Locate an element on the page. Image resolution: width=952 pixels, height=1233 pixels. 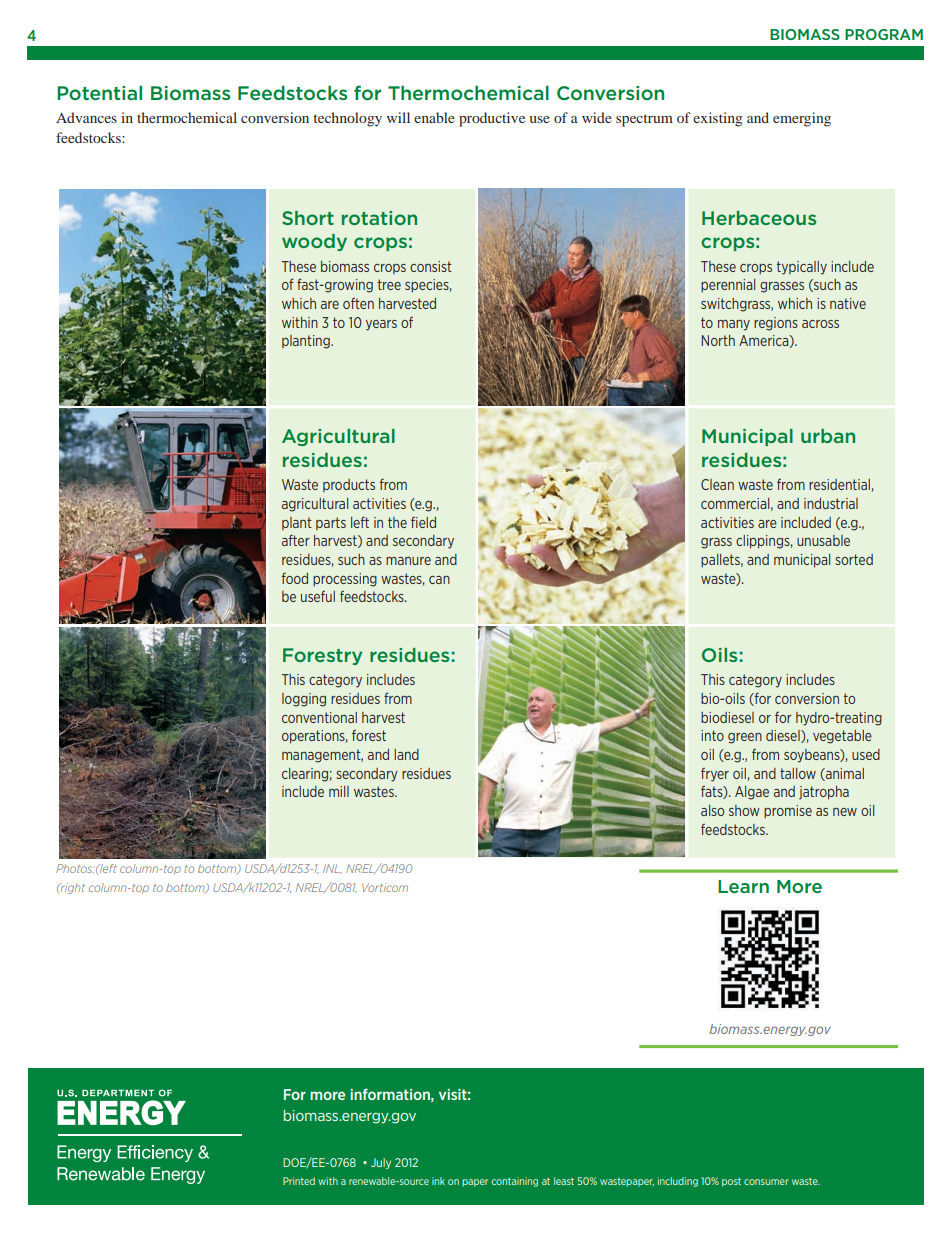
sorted is located at coordinates (854, 559).
